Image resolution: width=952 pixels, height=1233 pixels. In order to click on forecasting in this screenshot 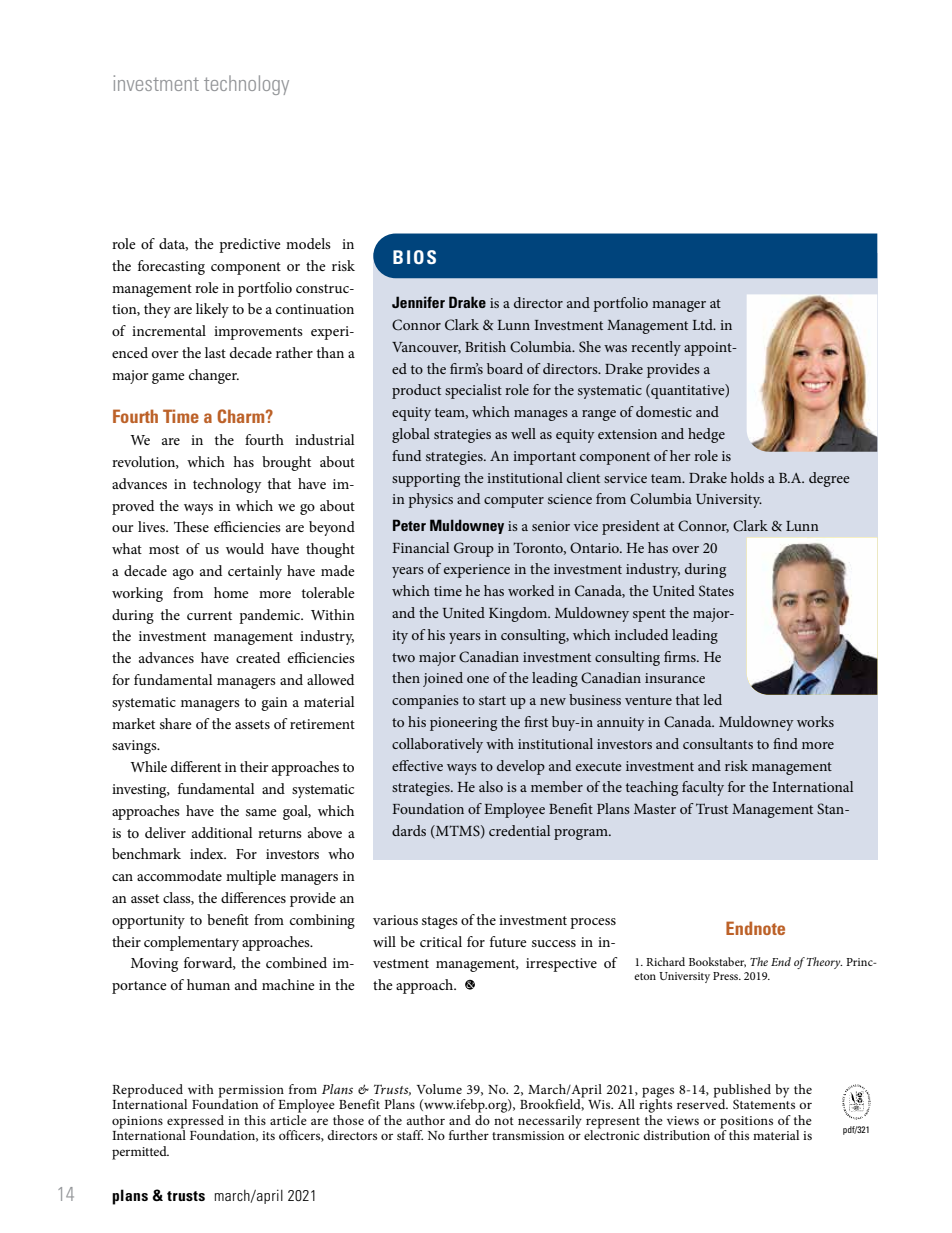, I will do `click(171, 267)`.
